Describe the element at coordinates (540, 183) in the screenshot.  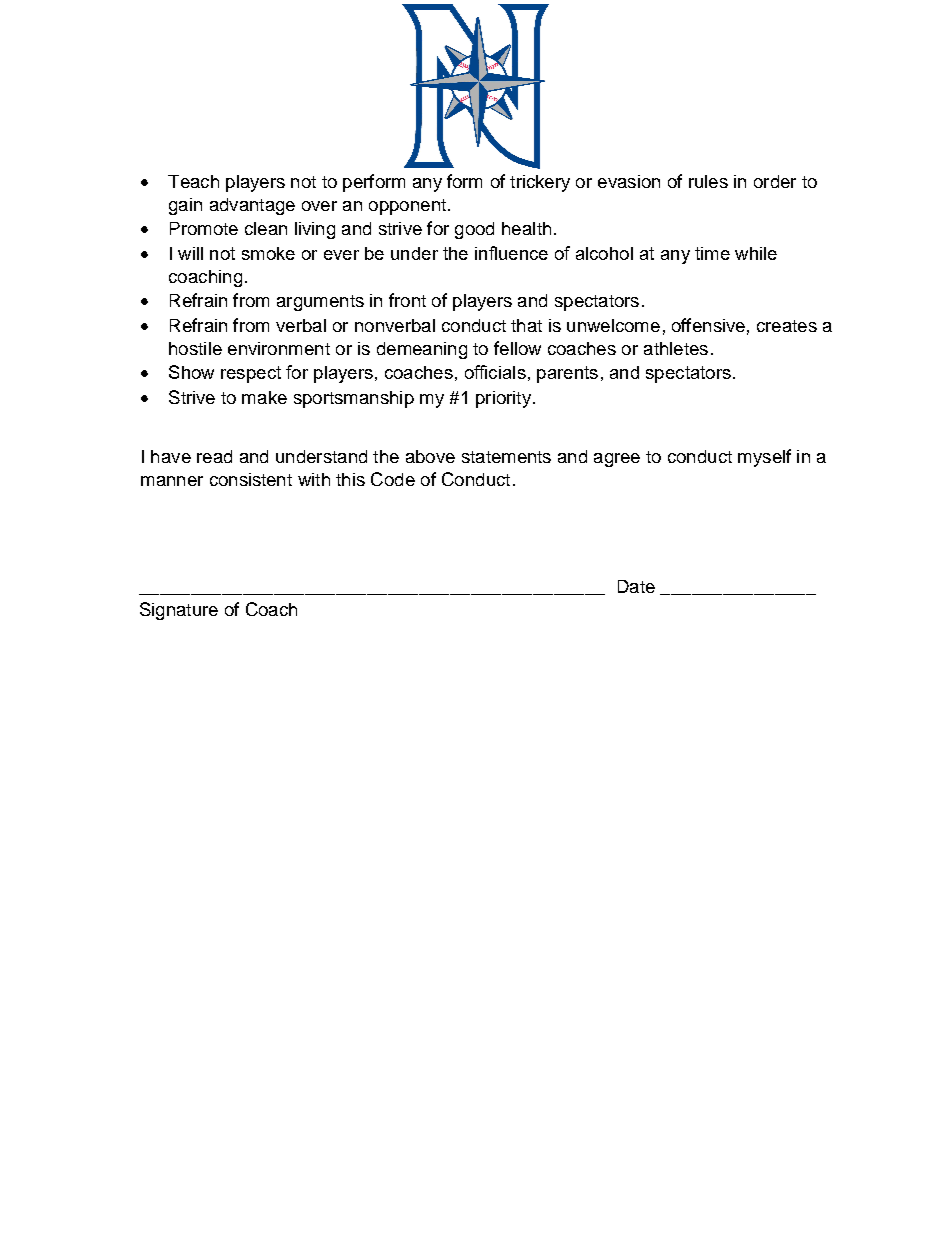
I see `trickery` at that location.
